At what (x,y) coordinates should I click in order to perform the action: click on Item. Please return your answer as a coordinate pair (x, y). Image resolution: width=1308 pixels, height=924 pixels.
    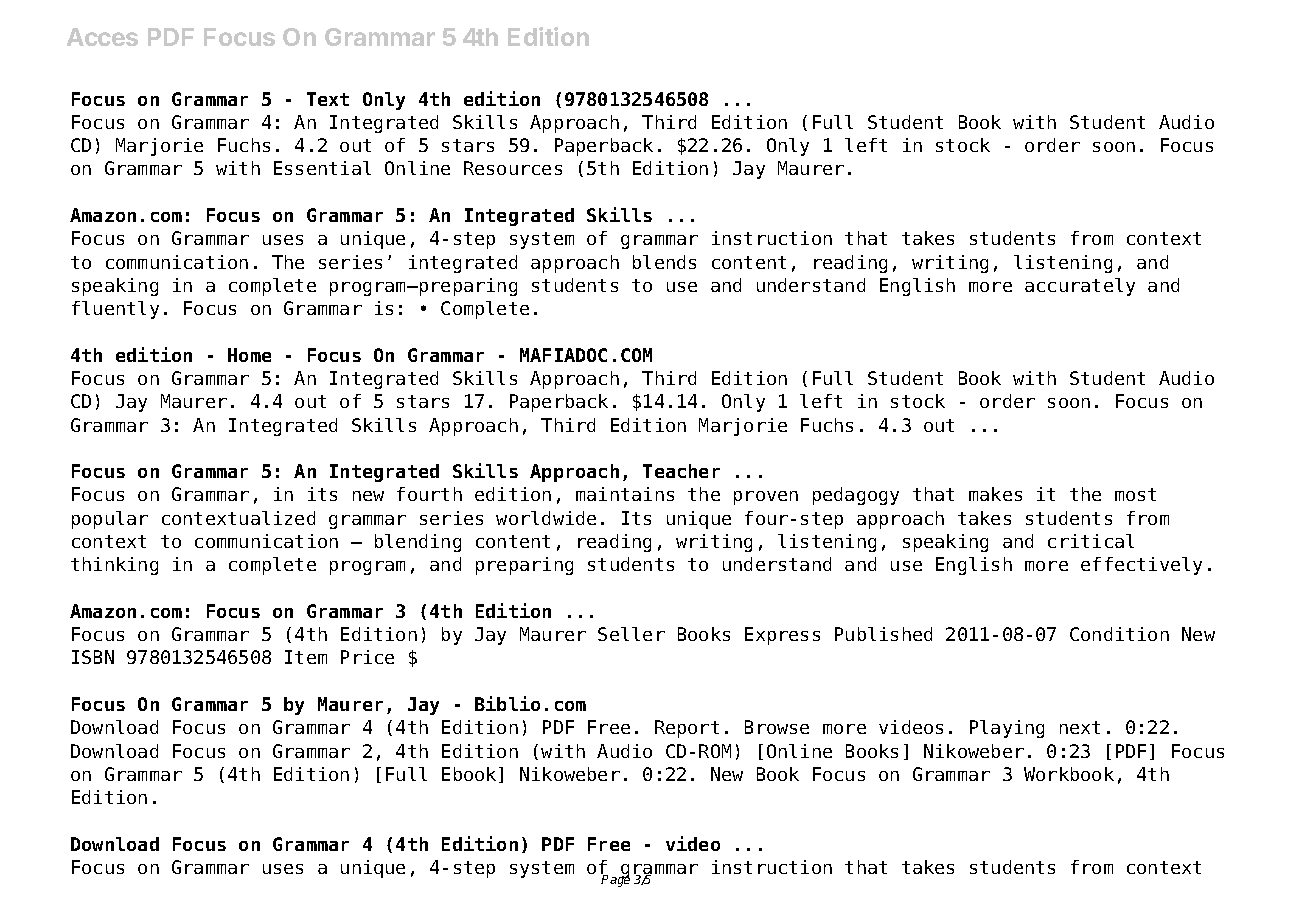
    Looking at the image, I should click on (306, 657).
